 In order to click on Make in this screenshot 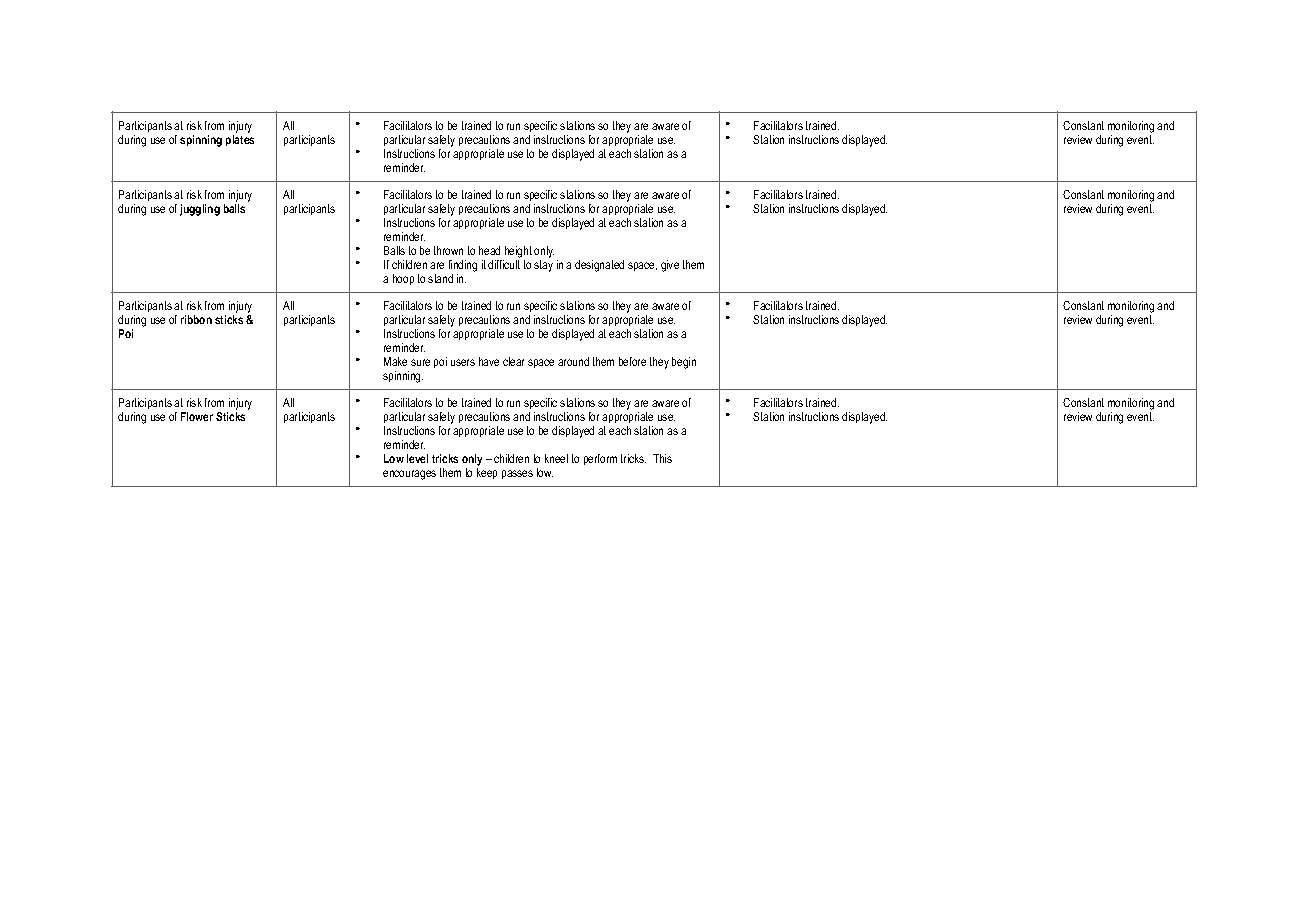, I will do `click(395, 361)`.
